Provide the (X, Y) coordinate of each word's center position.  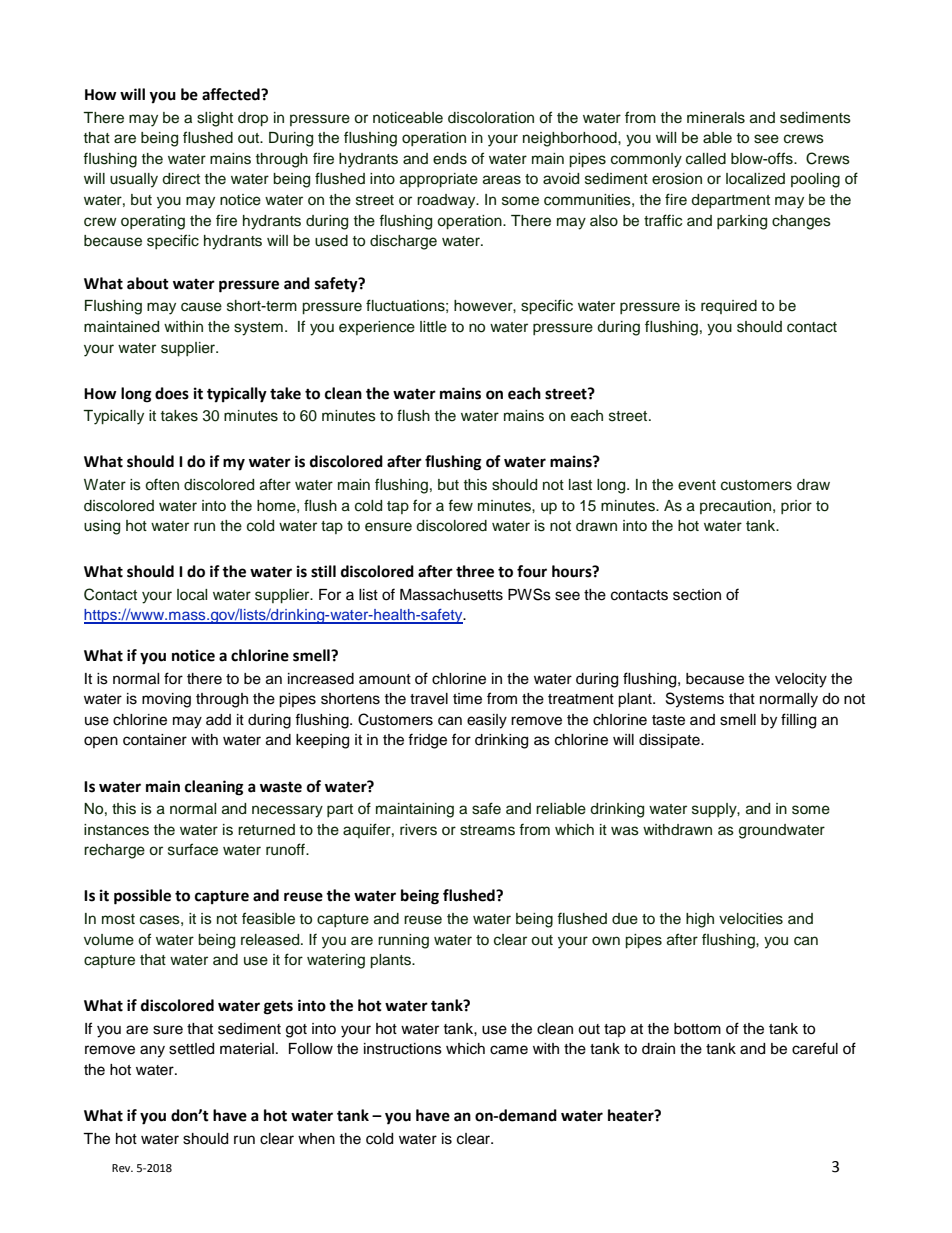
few (460, 505)
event (697, 485)
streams (487, 830)
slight (215, 119)
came (509, 1050)
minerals (716, 118)
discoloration (491, 118)
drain (658, 1049)
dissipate (670, 741)
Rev (122, 1168)
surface (193, 849)
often (162, 484)
